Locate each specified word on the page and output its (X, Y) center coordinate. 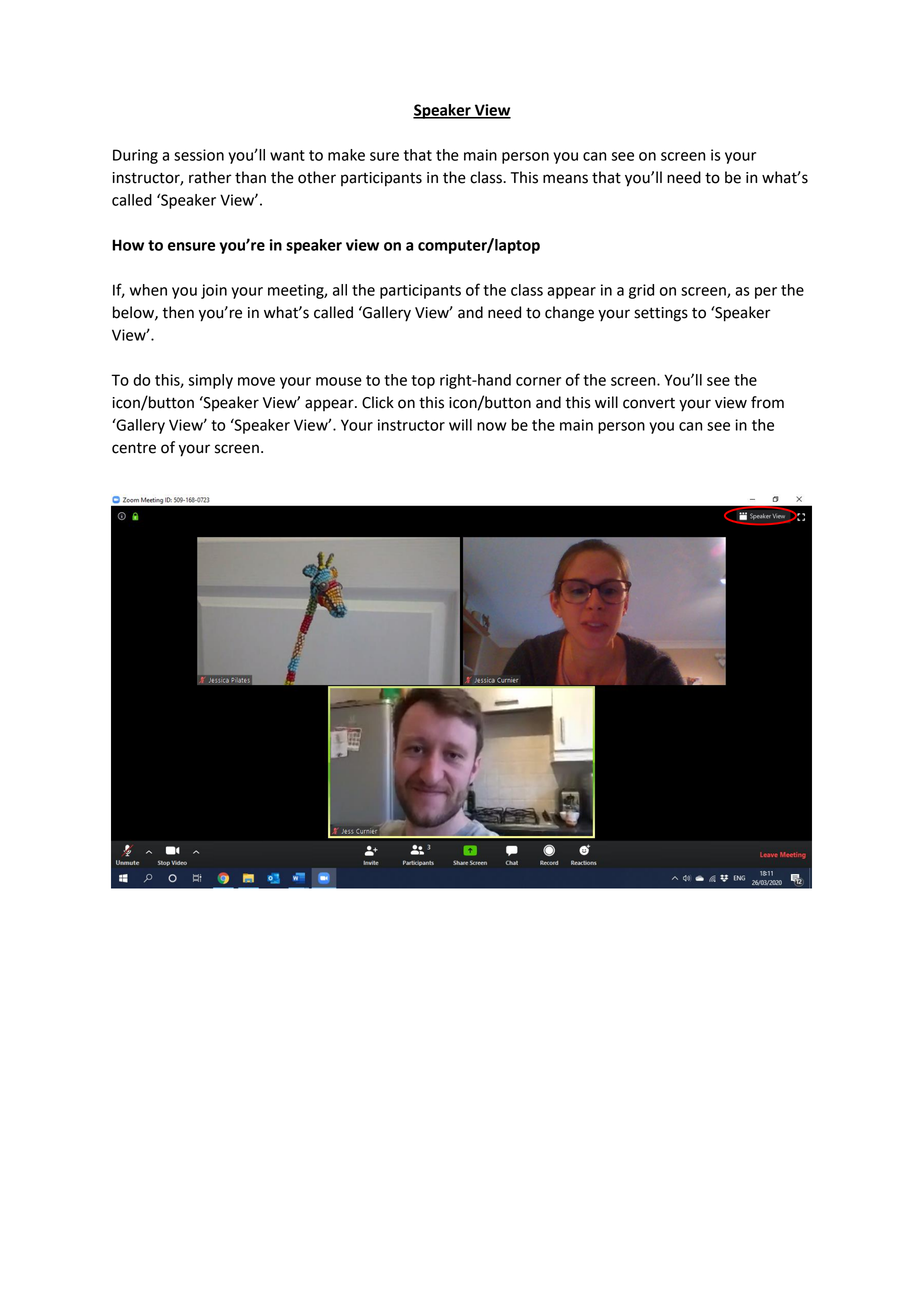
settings (661, 314)
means (565, 179)
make (346, 155)
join (214, 291)
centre (134, 448)
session (199, 155)
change (569, 314)
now (492, 426)
